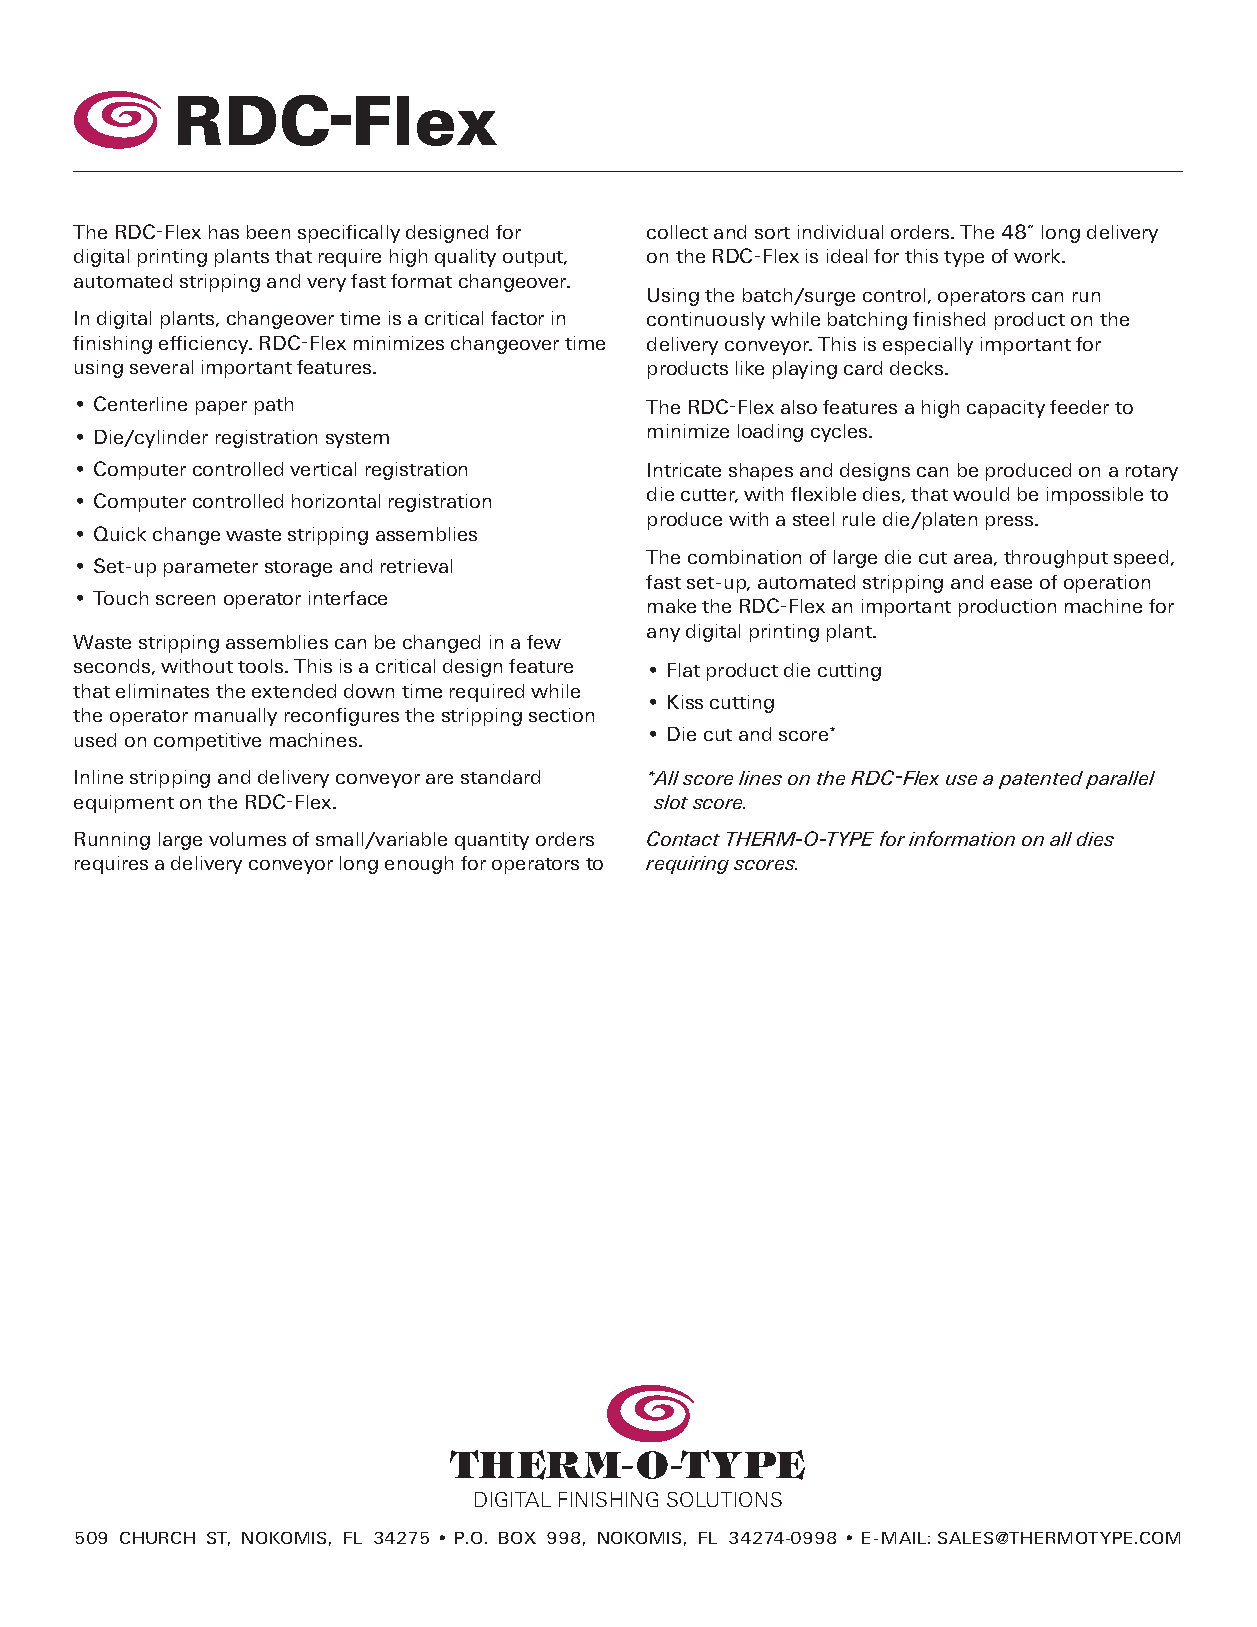 The height and width of the document is (1627, 1257). Describe the element at coordinates (224, 232) in the document. I see `has` at that location.
